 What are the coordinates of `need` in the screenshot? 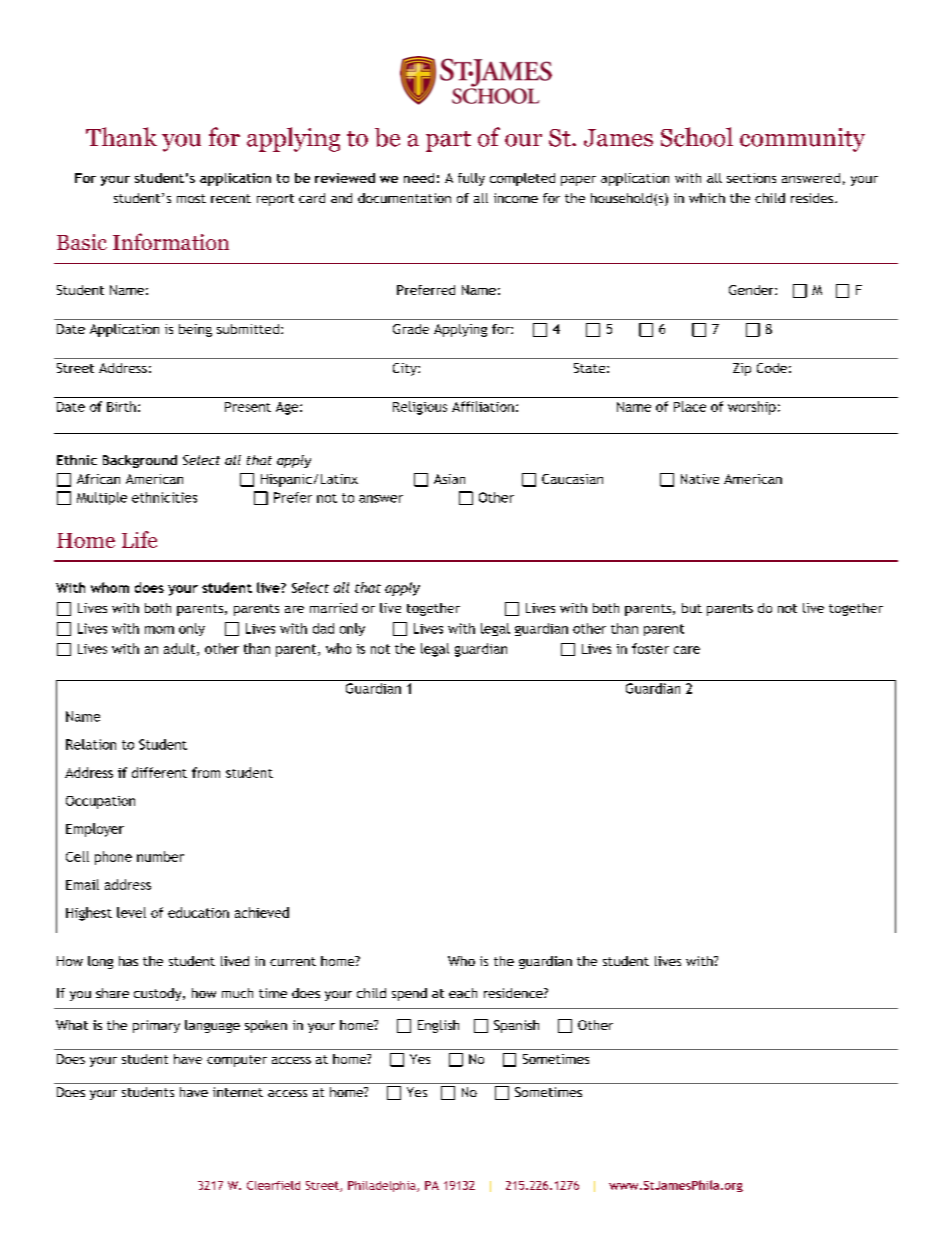 It's located at (419, 178).
